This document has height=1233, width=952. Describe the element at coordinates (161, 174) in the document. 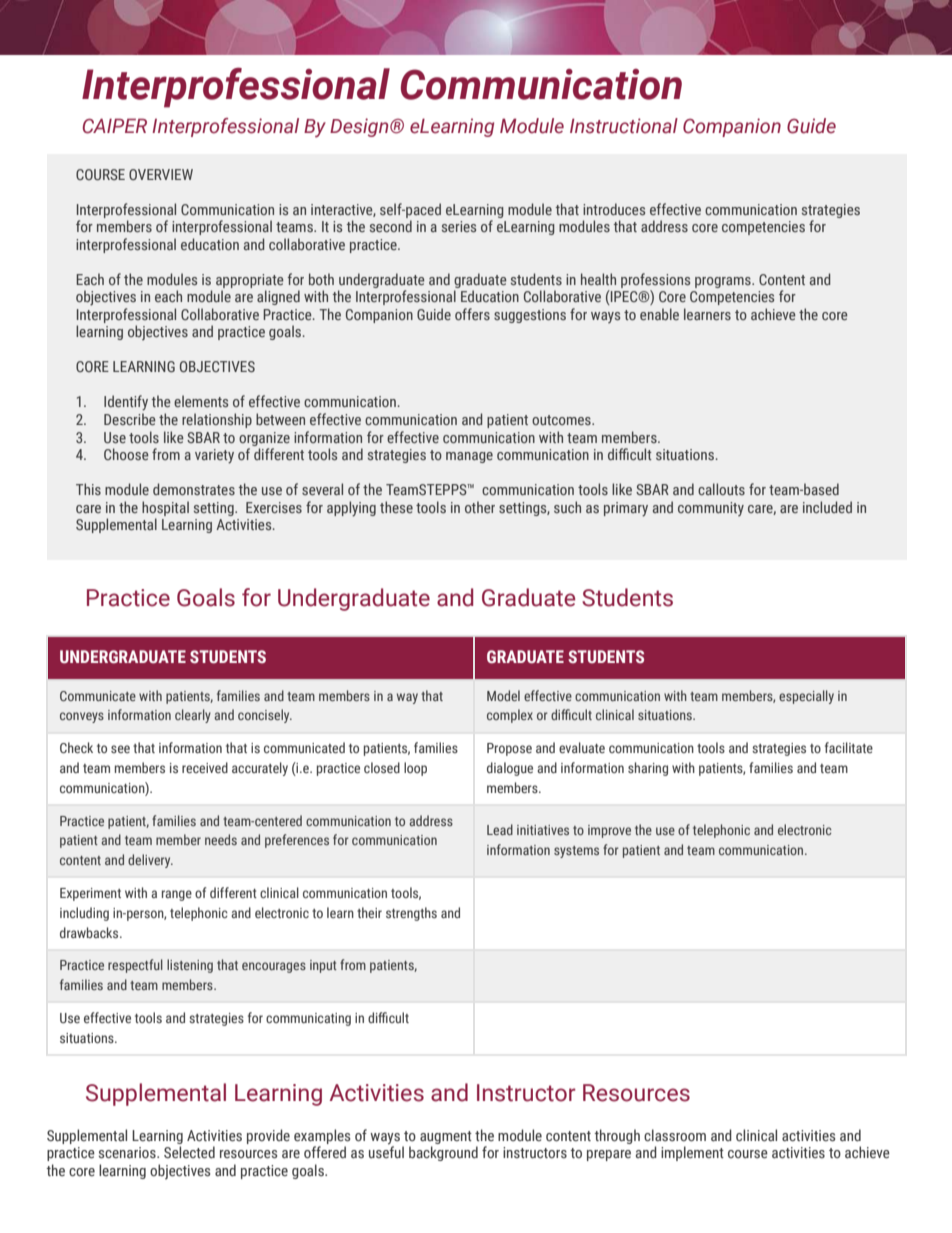

I see `OVERVIEW` at that location.
